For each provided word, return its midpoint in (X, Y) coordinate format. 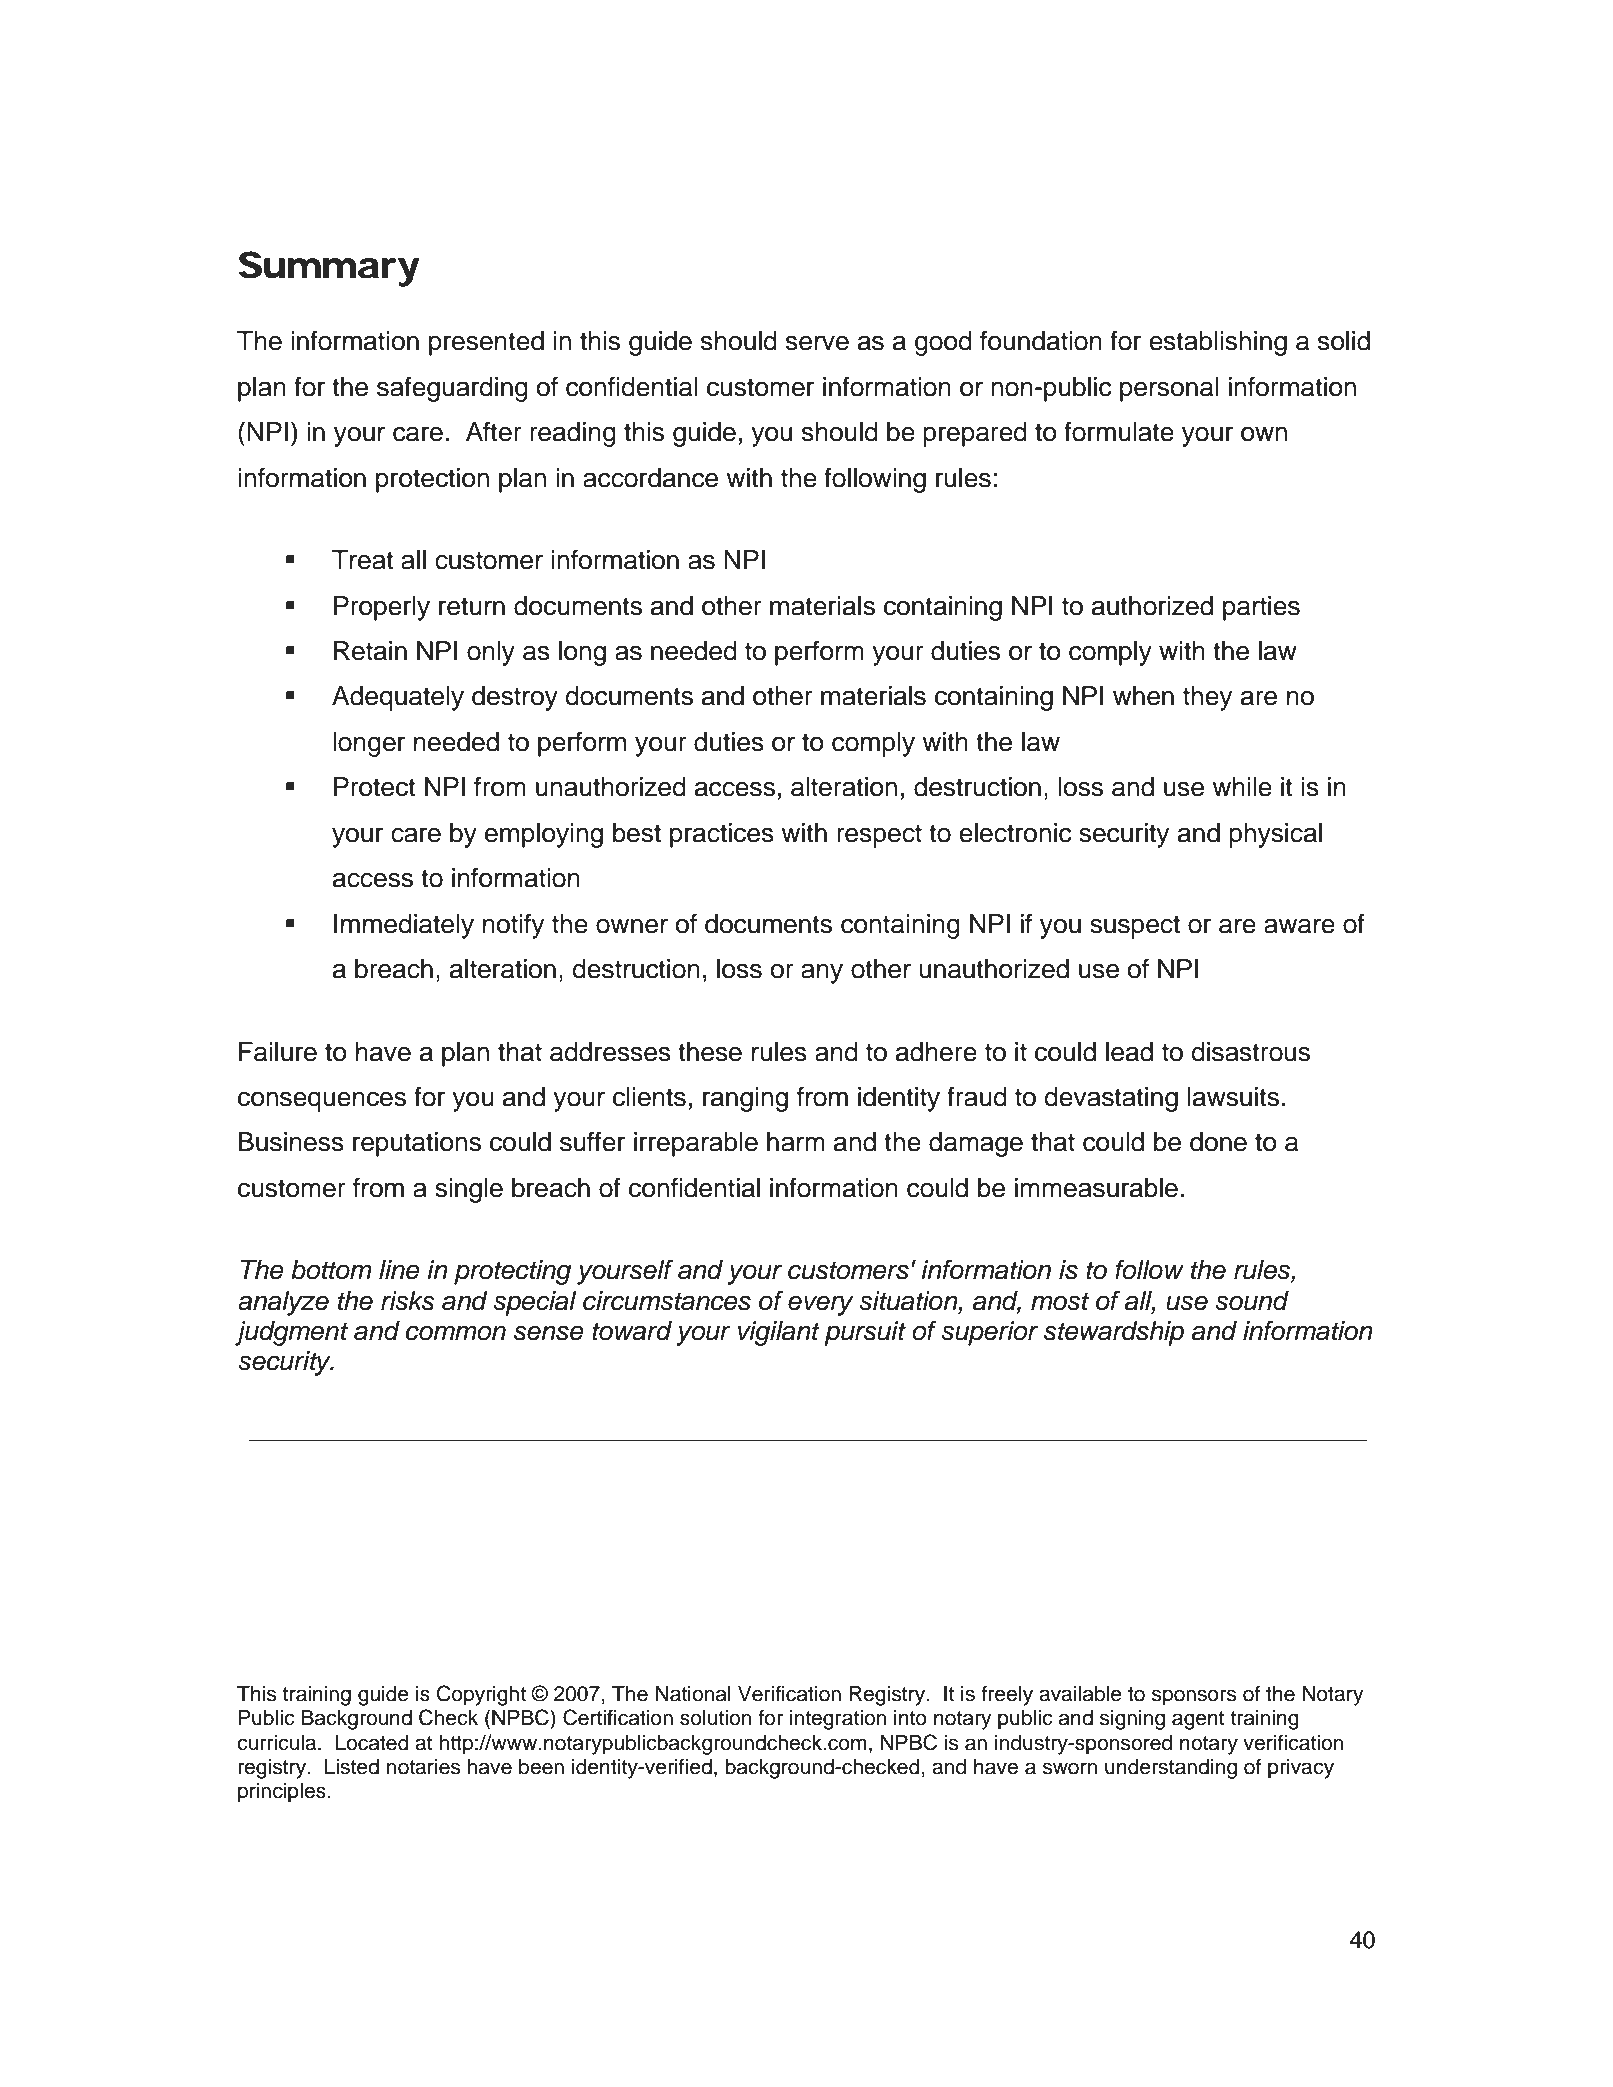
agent (1198, 1720)
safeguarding (452, 389)
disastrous (1251, 1052)
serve (817, 343)
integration (838, 1720)
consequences (322, 1101)
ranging (745, 1099)
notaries (423, 1767)
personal (1169, 389)
